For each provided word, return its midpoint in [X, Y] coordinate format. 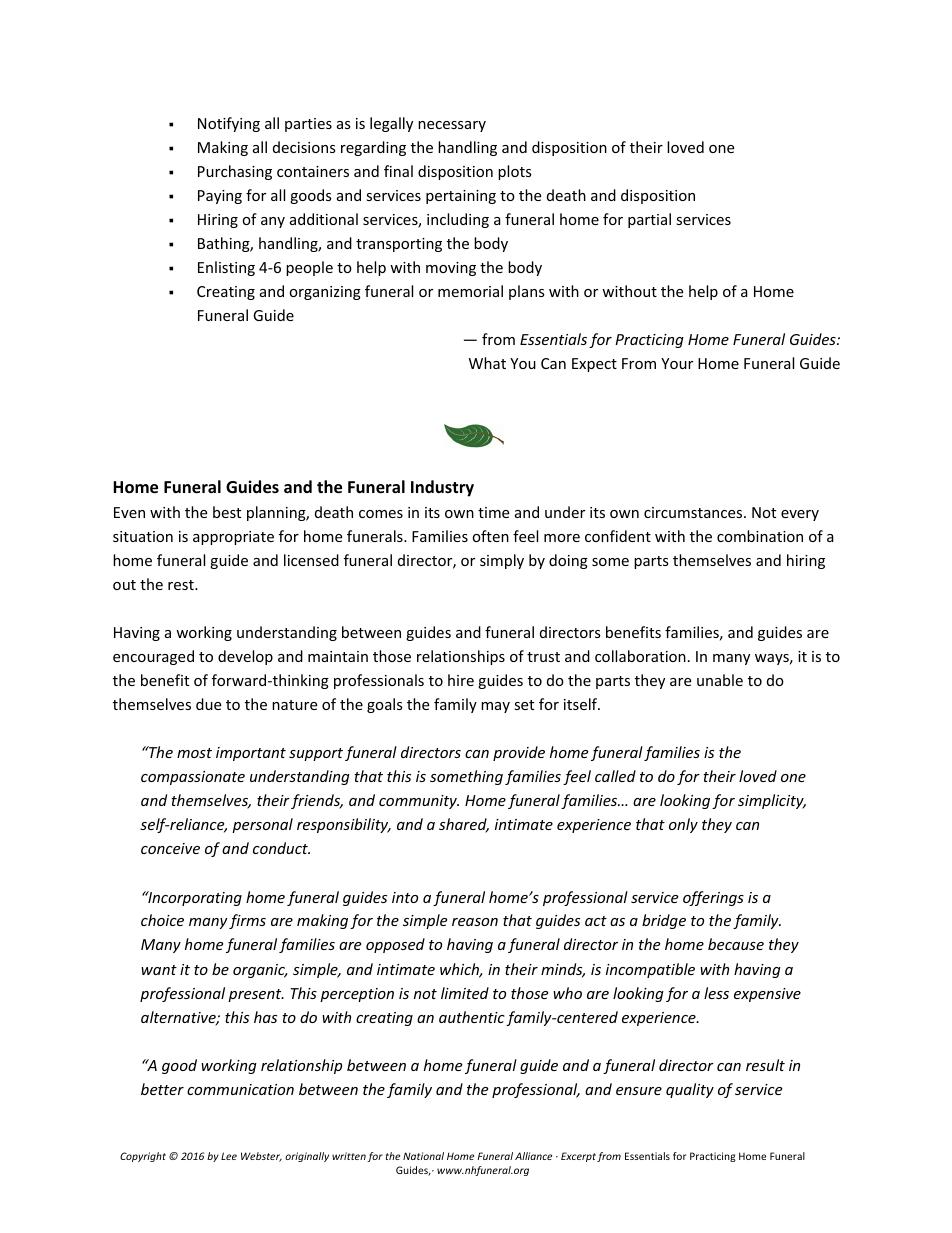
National [423, 1156]
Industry [442, 488]
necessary [452, 126]
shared [464, 825]
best [227, 512]
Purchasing [235, 172]
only [683, 825]
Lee [229, 1156]
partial [649, 220]
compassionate [193, 778]
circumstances [694, 512]
